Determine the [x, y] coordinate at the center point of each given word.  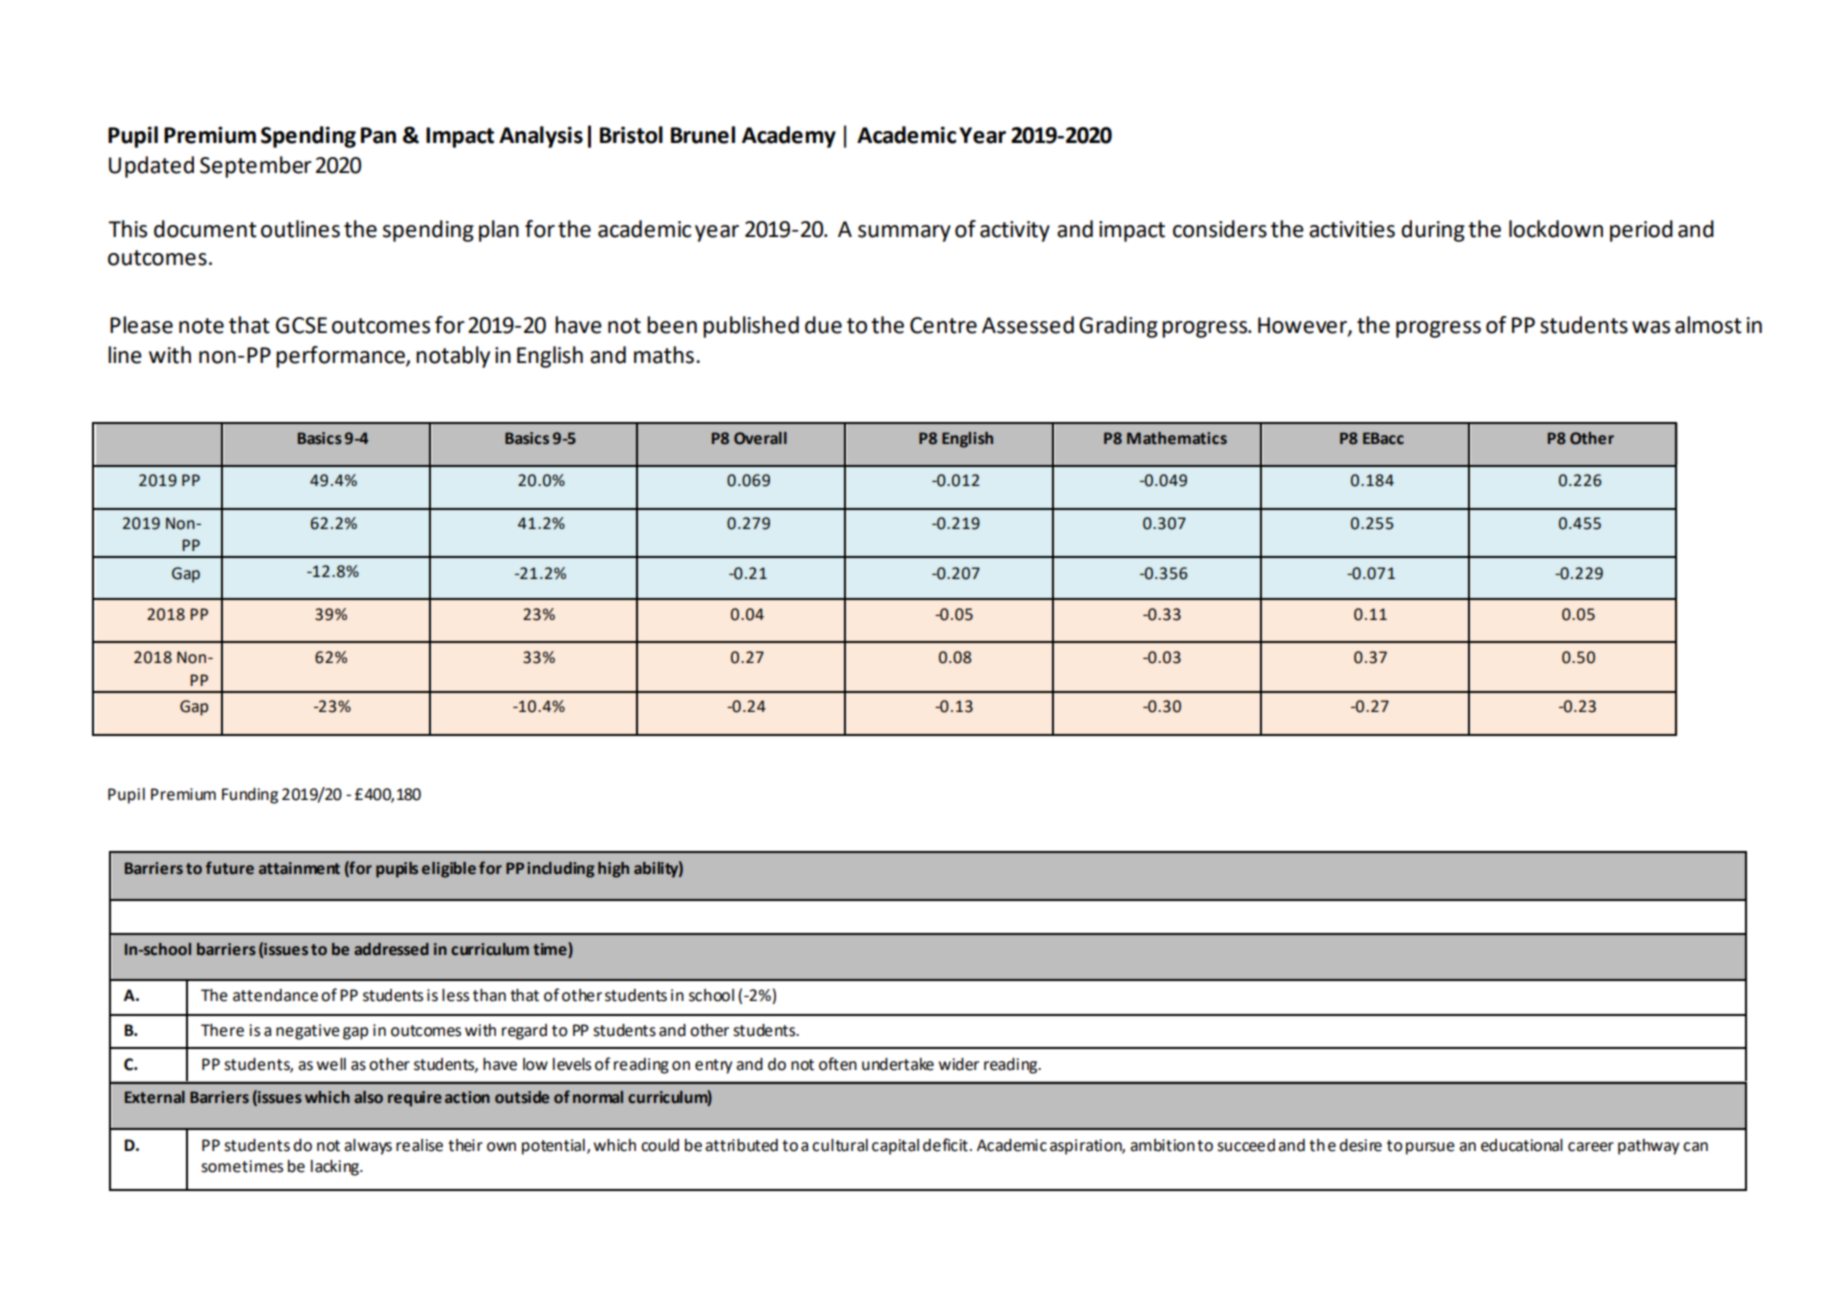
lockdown [1556, 229]
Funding [250, 796]
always [368, 1147]
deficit [945, 1145]
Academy [789, 137]
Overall [760, 438]
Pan [378, 135]
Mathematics [1177, 438]
